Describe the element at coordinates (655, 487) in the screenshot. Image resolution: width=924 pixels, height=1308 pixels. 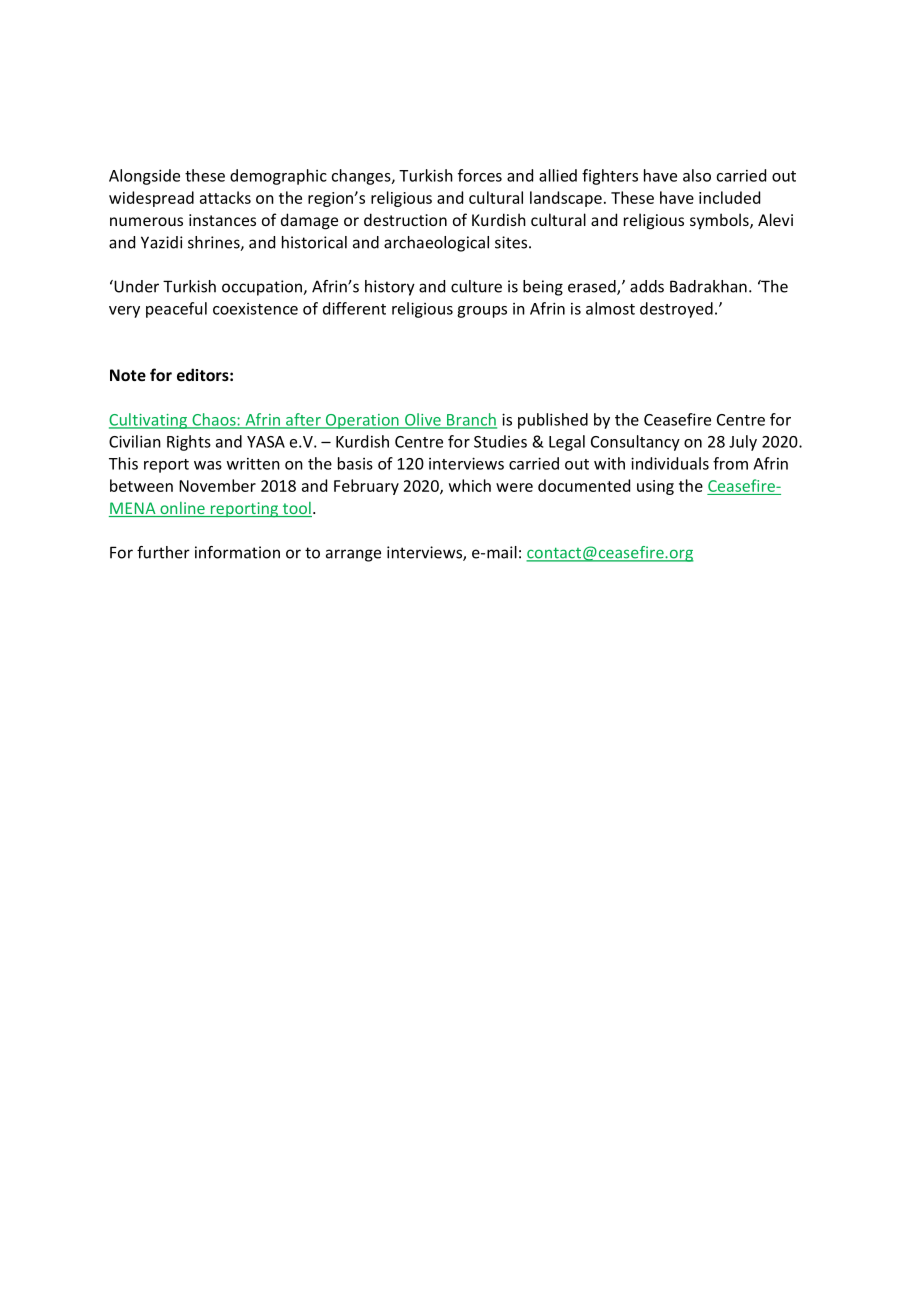
I see `using` at that location.
